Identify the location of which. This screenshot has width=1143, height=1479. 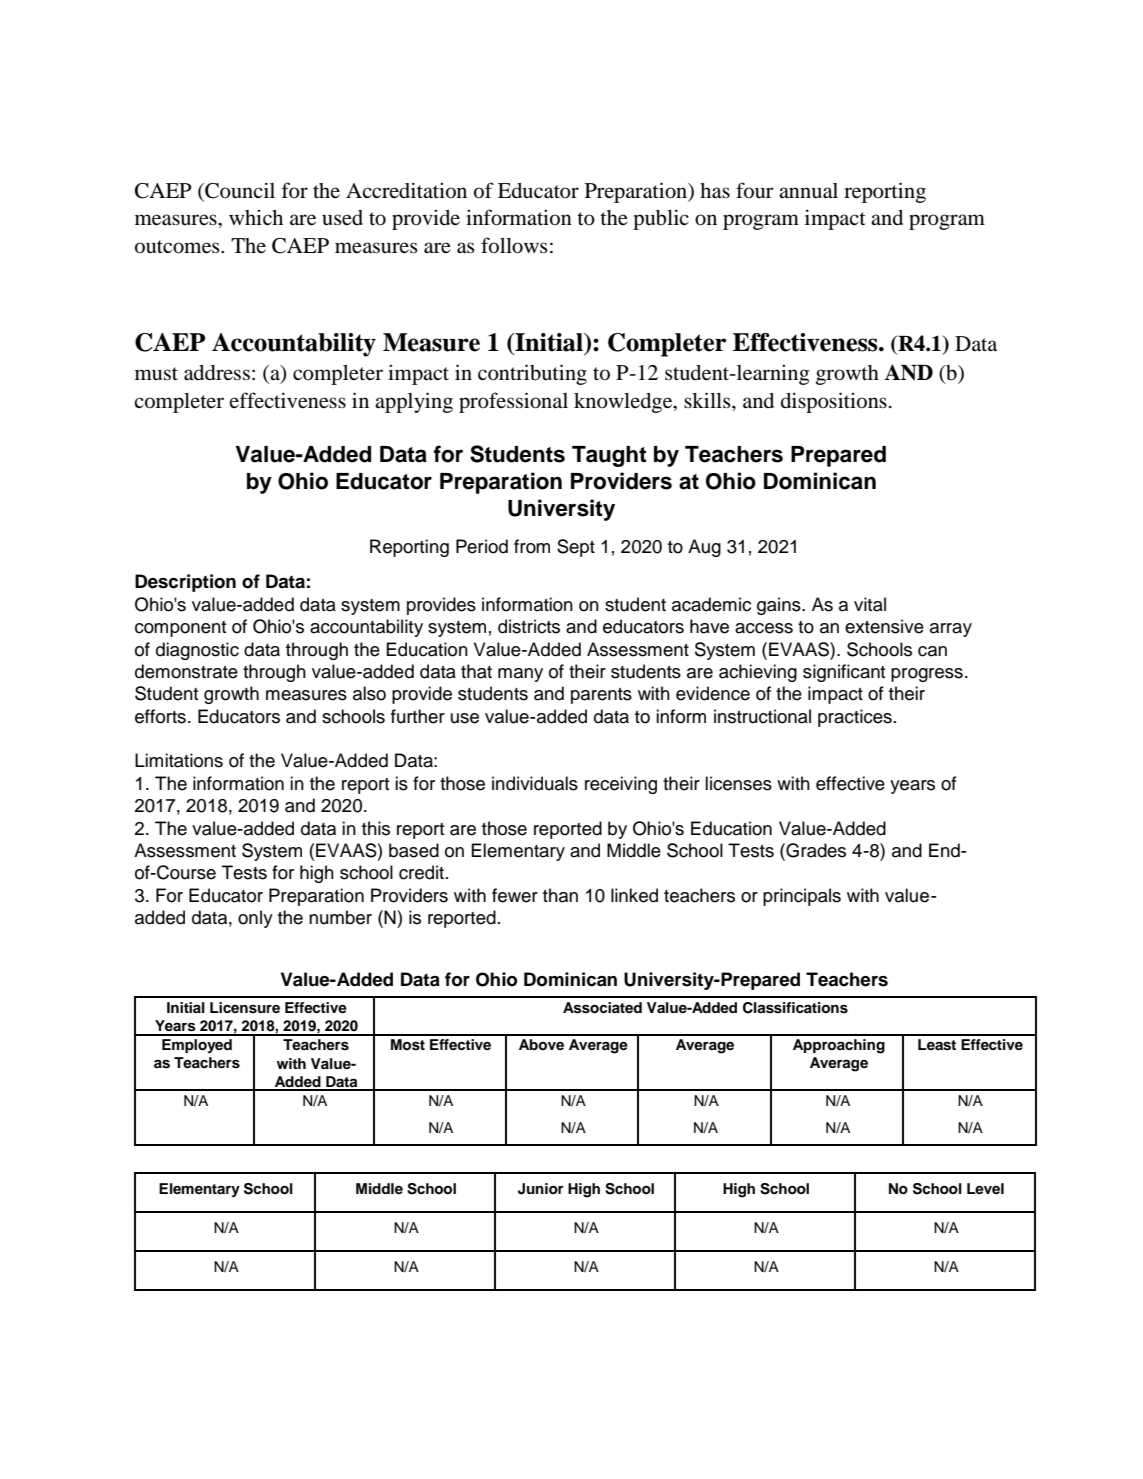
(256, 217).
